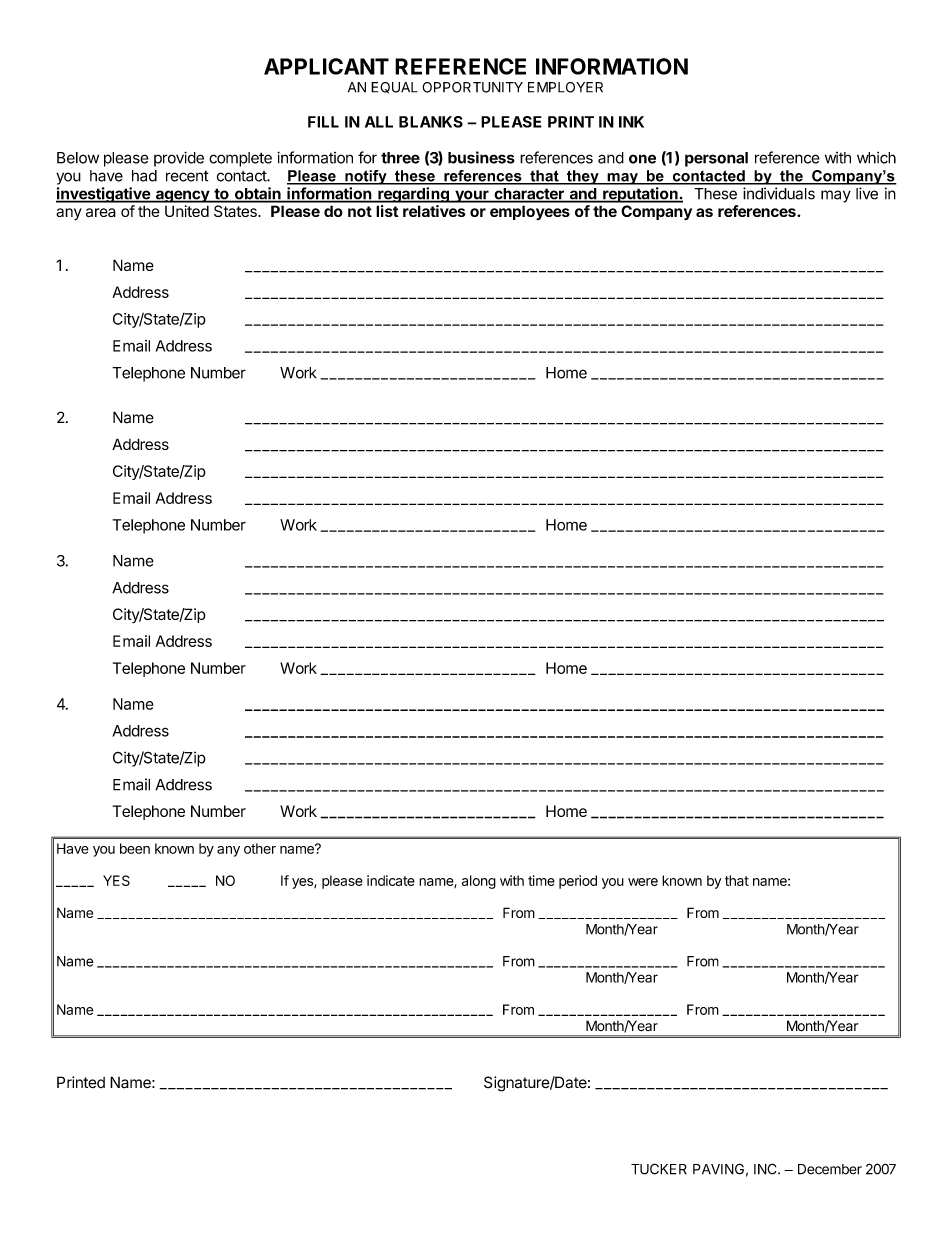 Image resolution: width=952 pixels, height=1233 pixels. What do you see at coordinates (779, 193) in the screenshot?
I see `individuals` at bounding box center [779, 193].
